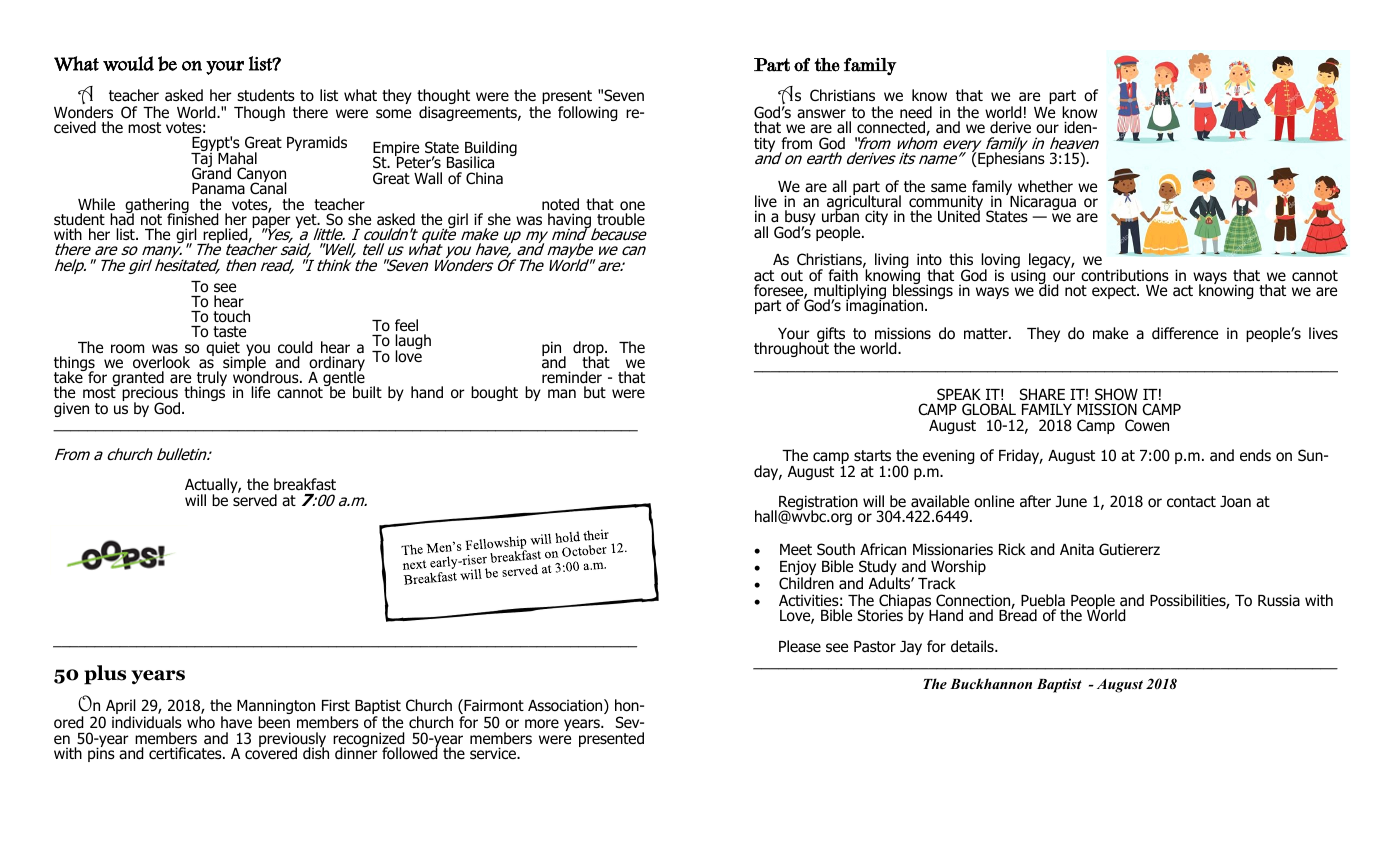 The image size is (1400, 850). Describe the element at coordinates (494, 393) in the screenshot. I see `bought` at that location.
